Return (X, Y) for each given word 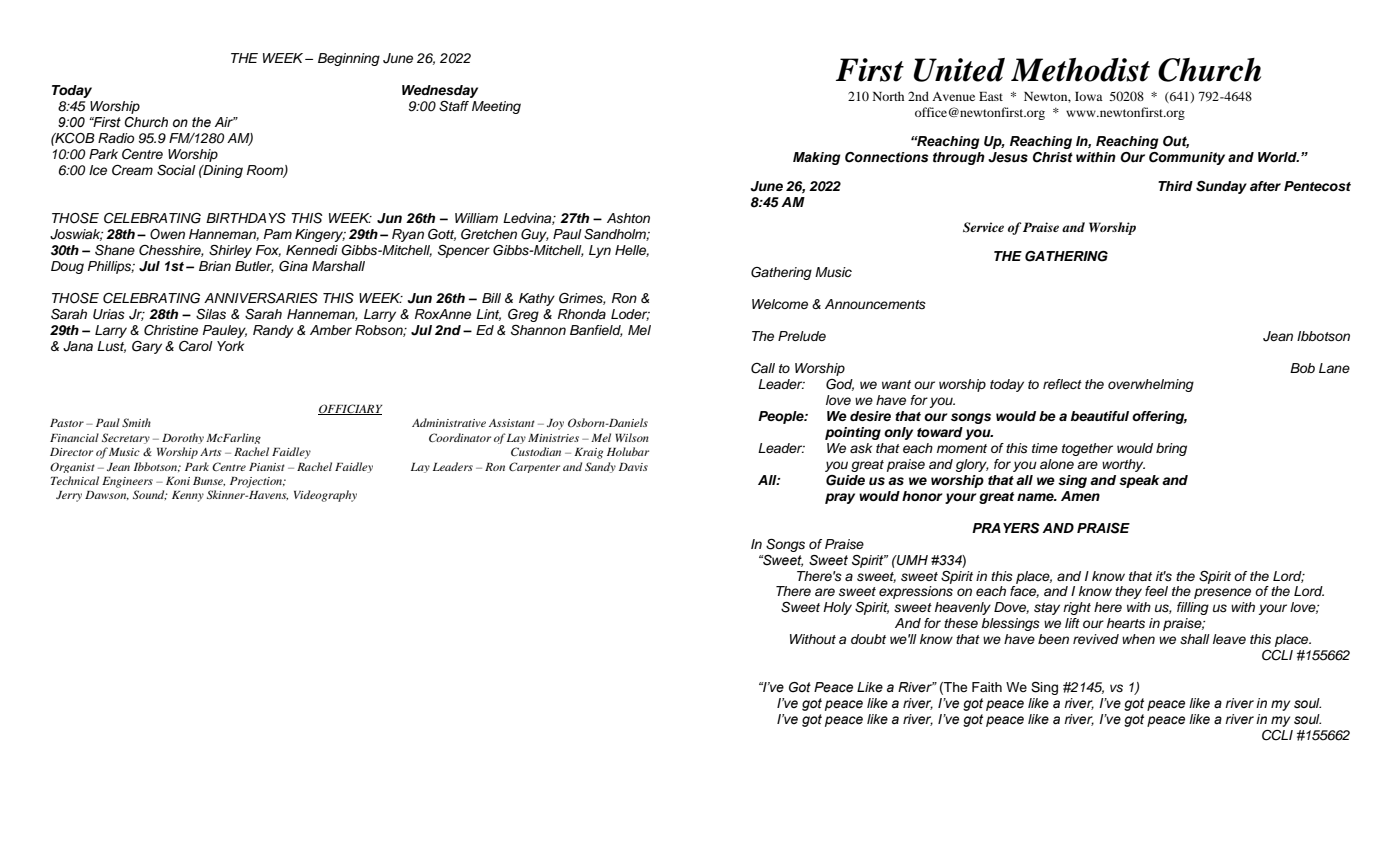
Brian (215, 266)
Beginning (349, 59)
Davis (633, 467)
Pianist (267, 467)
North (888, 96)
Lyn (600, 251)
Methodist (1080, 70)
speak (1139, 481)
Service (983, 227)
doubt (868, 639)
